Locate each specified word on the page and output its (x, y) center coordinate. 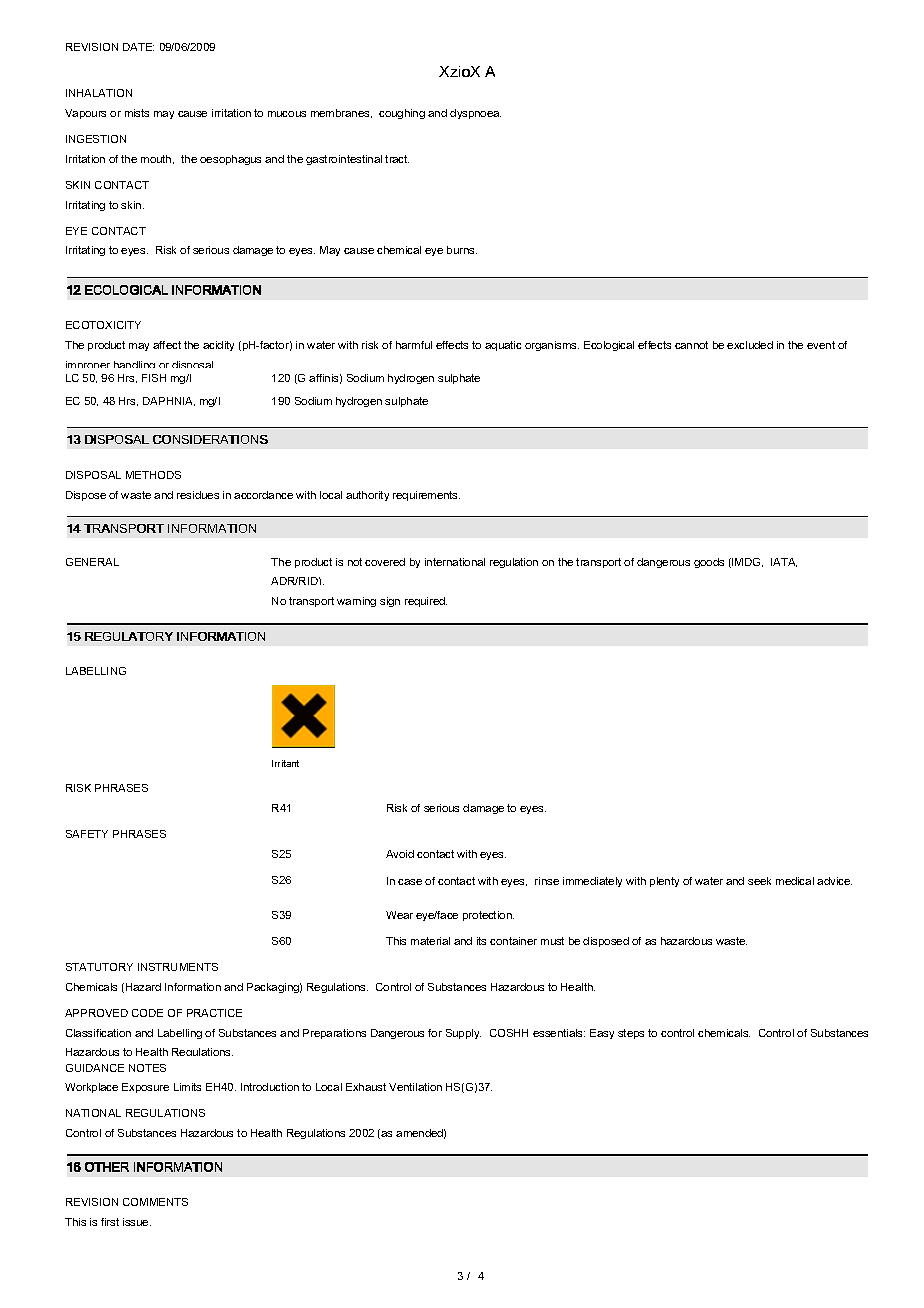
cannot (691, 345)
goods (709, 563)
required (426, 602)
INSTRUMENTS (178, 967)
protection (488, 916)
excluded (750, 345)
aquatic (503, 346)
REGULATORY (129, 636)
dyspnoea (475, 114)
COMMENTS (155, 1202)
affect (167, 345)
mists (137, 113)
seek (759, 881)
